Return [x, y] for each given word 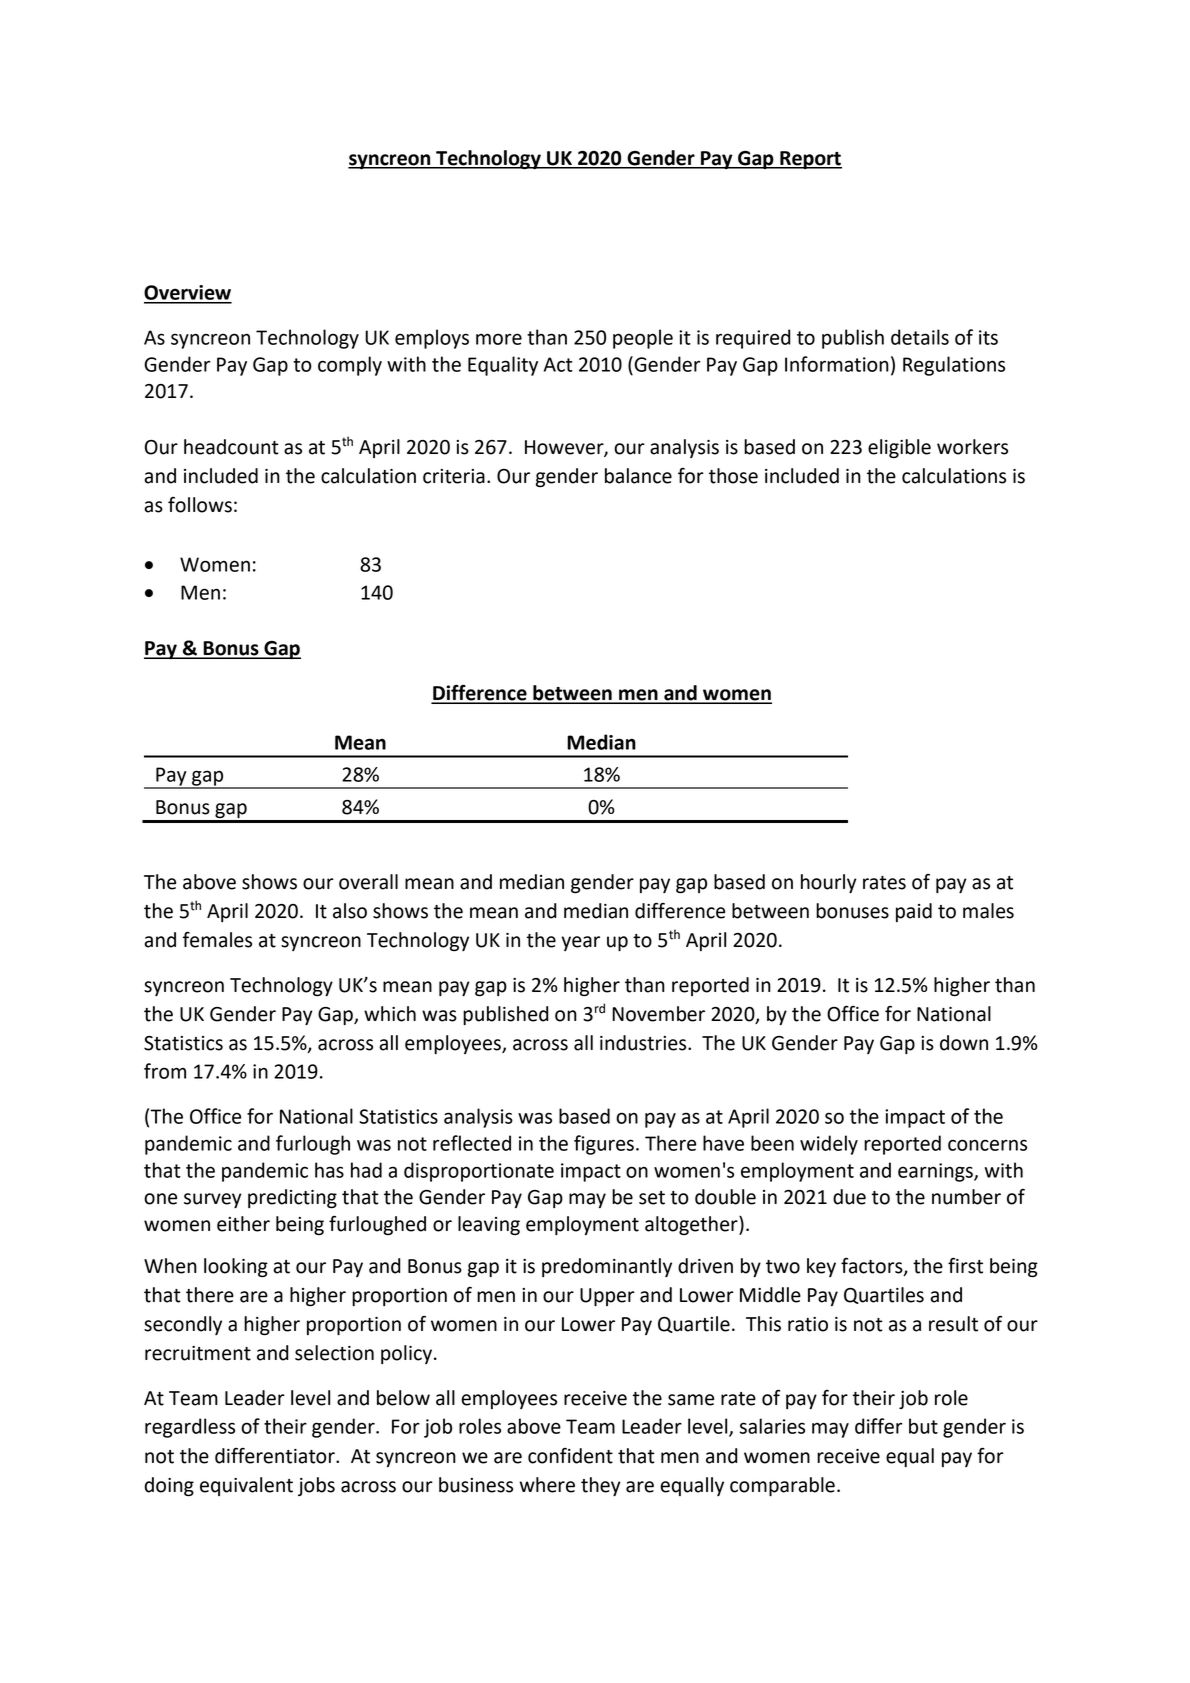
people [643, 339]
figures [604, 1145]
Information [837, 364]
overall [368, 882]
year [580, 943]
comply [350, 366]
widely [829, 1145]
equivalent [246, 1486]
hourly [829, 883]
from [165, 1071]
